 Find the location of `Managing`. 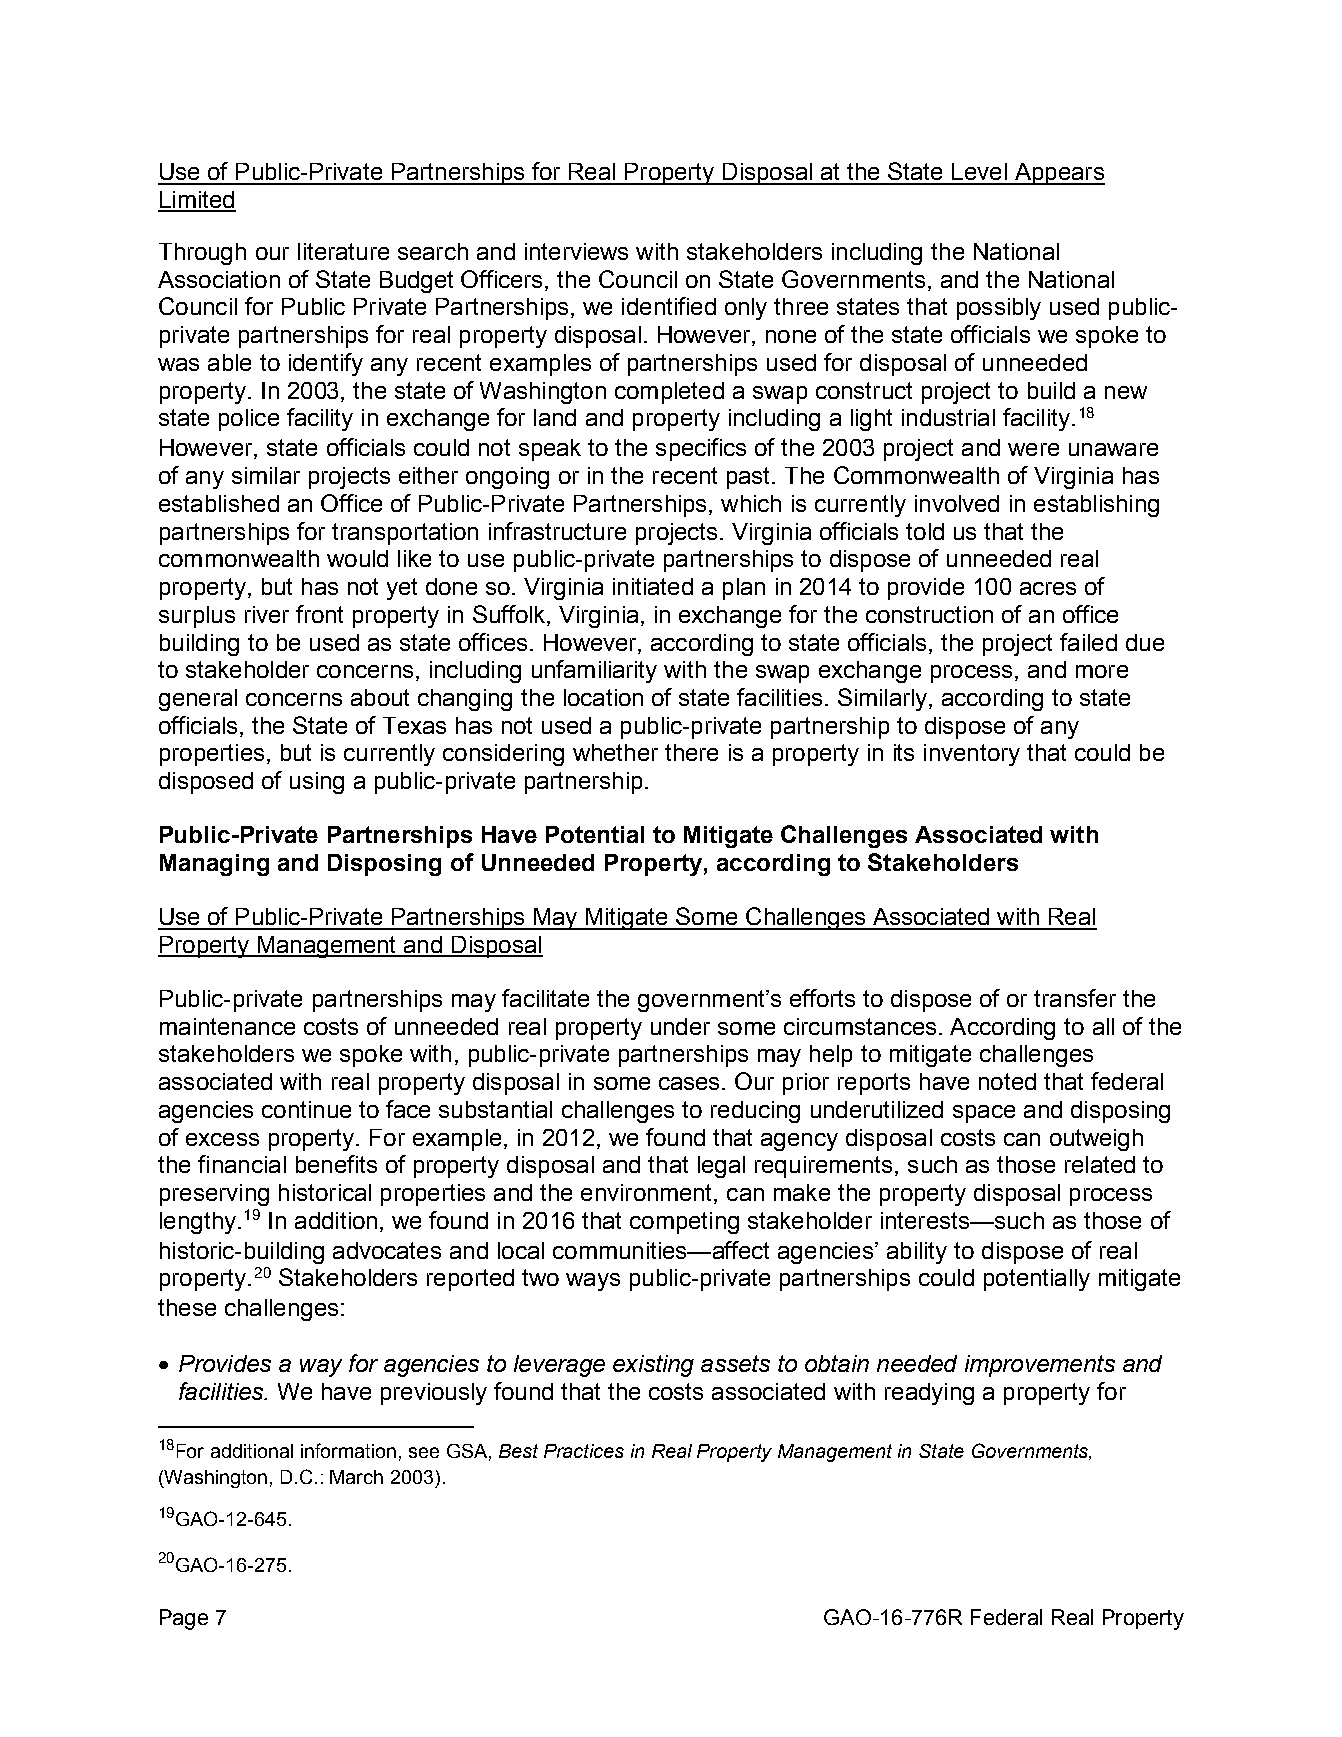

Managing is located at coordinates (214, 865).
